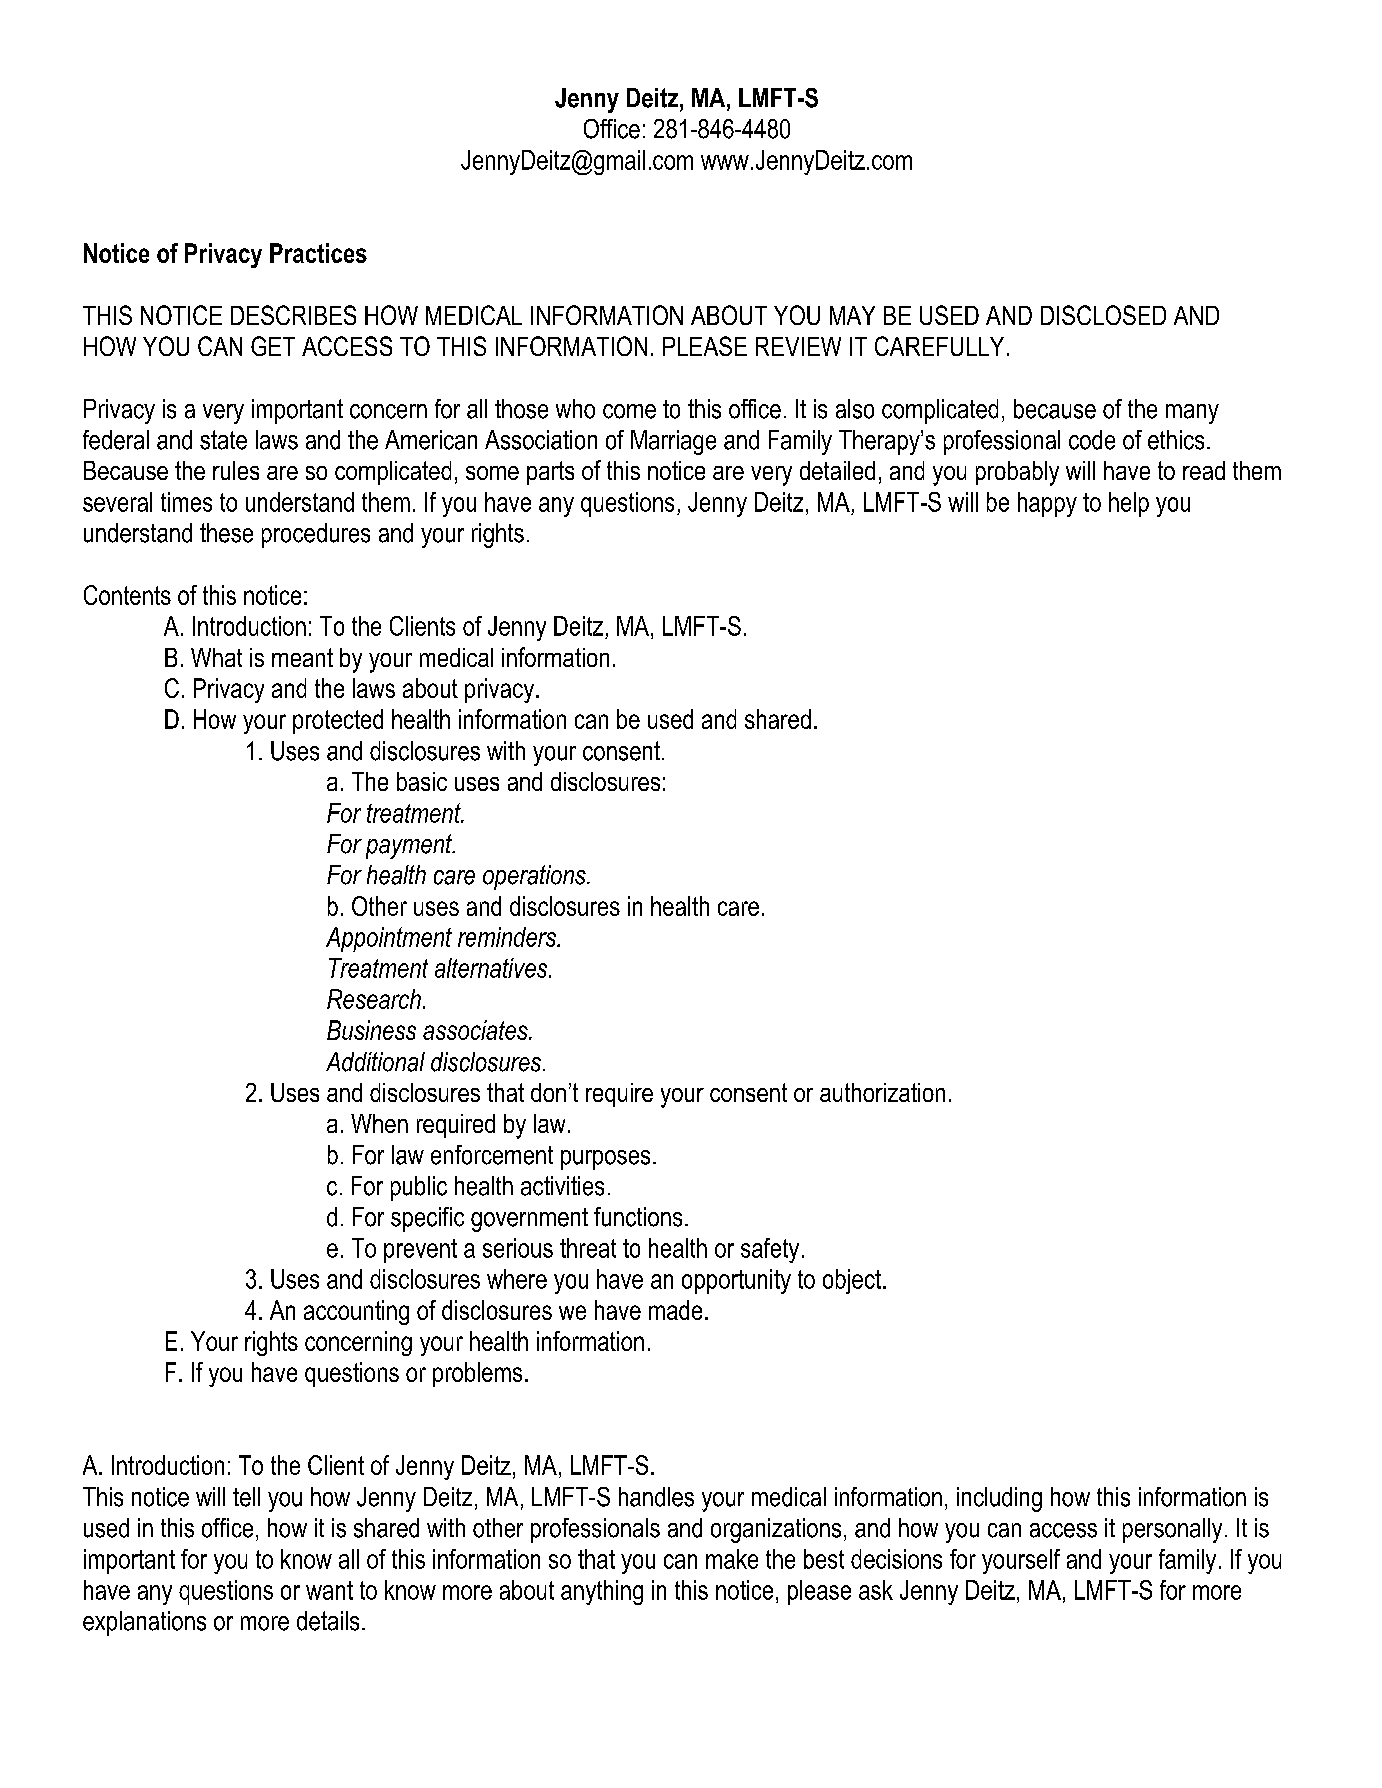 This page has width=1382, height=1788. What do you see at coordinates (882, 1092) in the page?
I see `authorization` at bounding box center [882, 1092].
